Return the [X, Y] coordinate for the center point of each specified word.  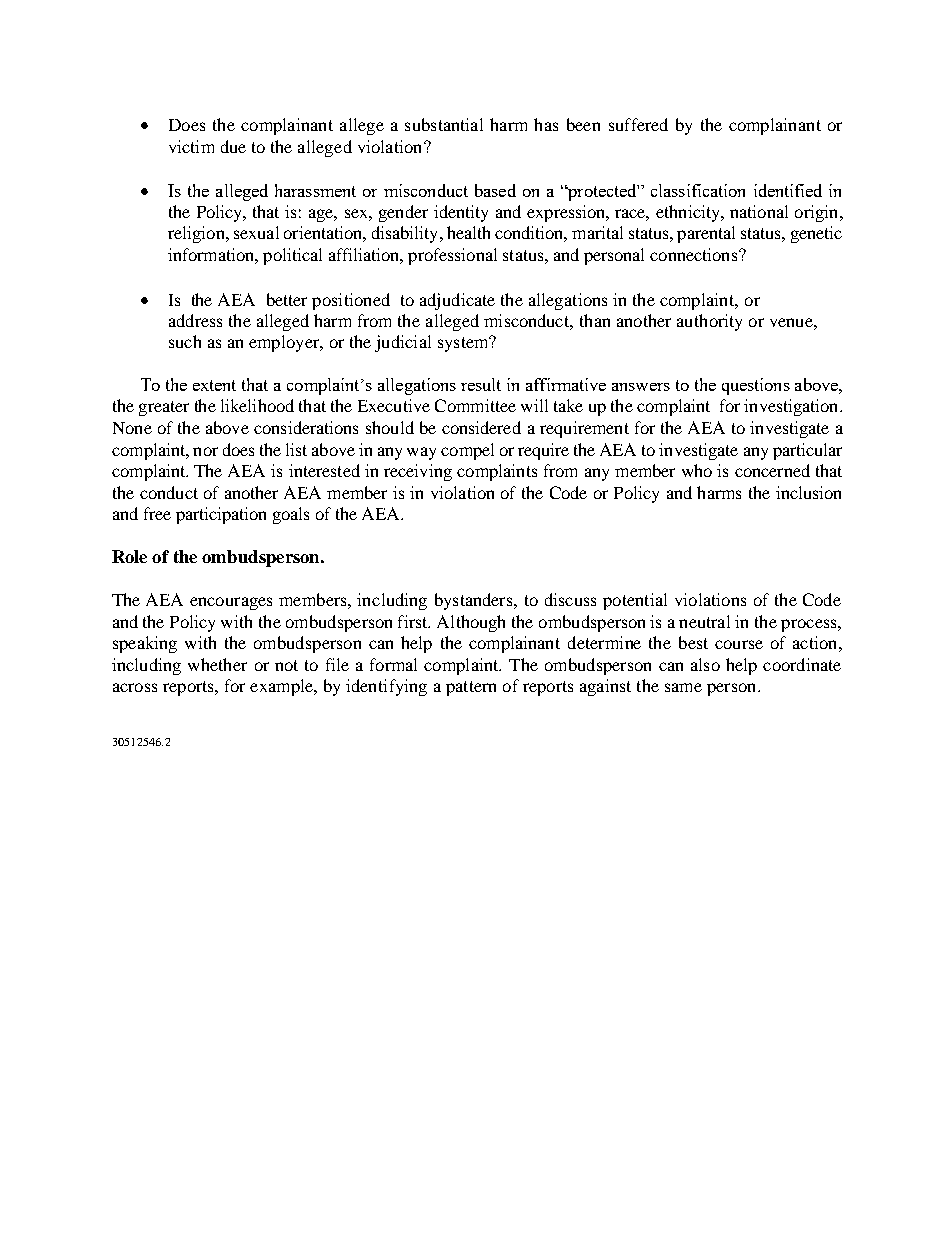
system [464, 344]
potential [635, 601]
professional [452, 256]
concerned [772, 470]
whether [217, 664]
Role [129, 556]
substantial [444, 124]
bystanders [475, 601]
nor [205, 451]
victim [191, 146]
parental [706, 234]
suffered [638, 124]
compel [467, 451]
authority [709, 322]
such [185, 341]
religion [197, 234]
